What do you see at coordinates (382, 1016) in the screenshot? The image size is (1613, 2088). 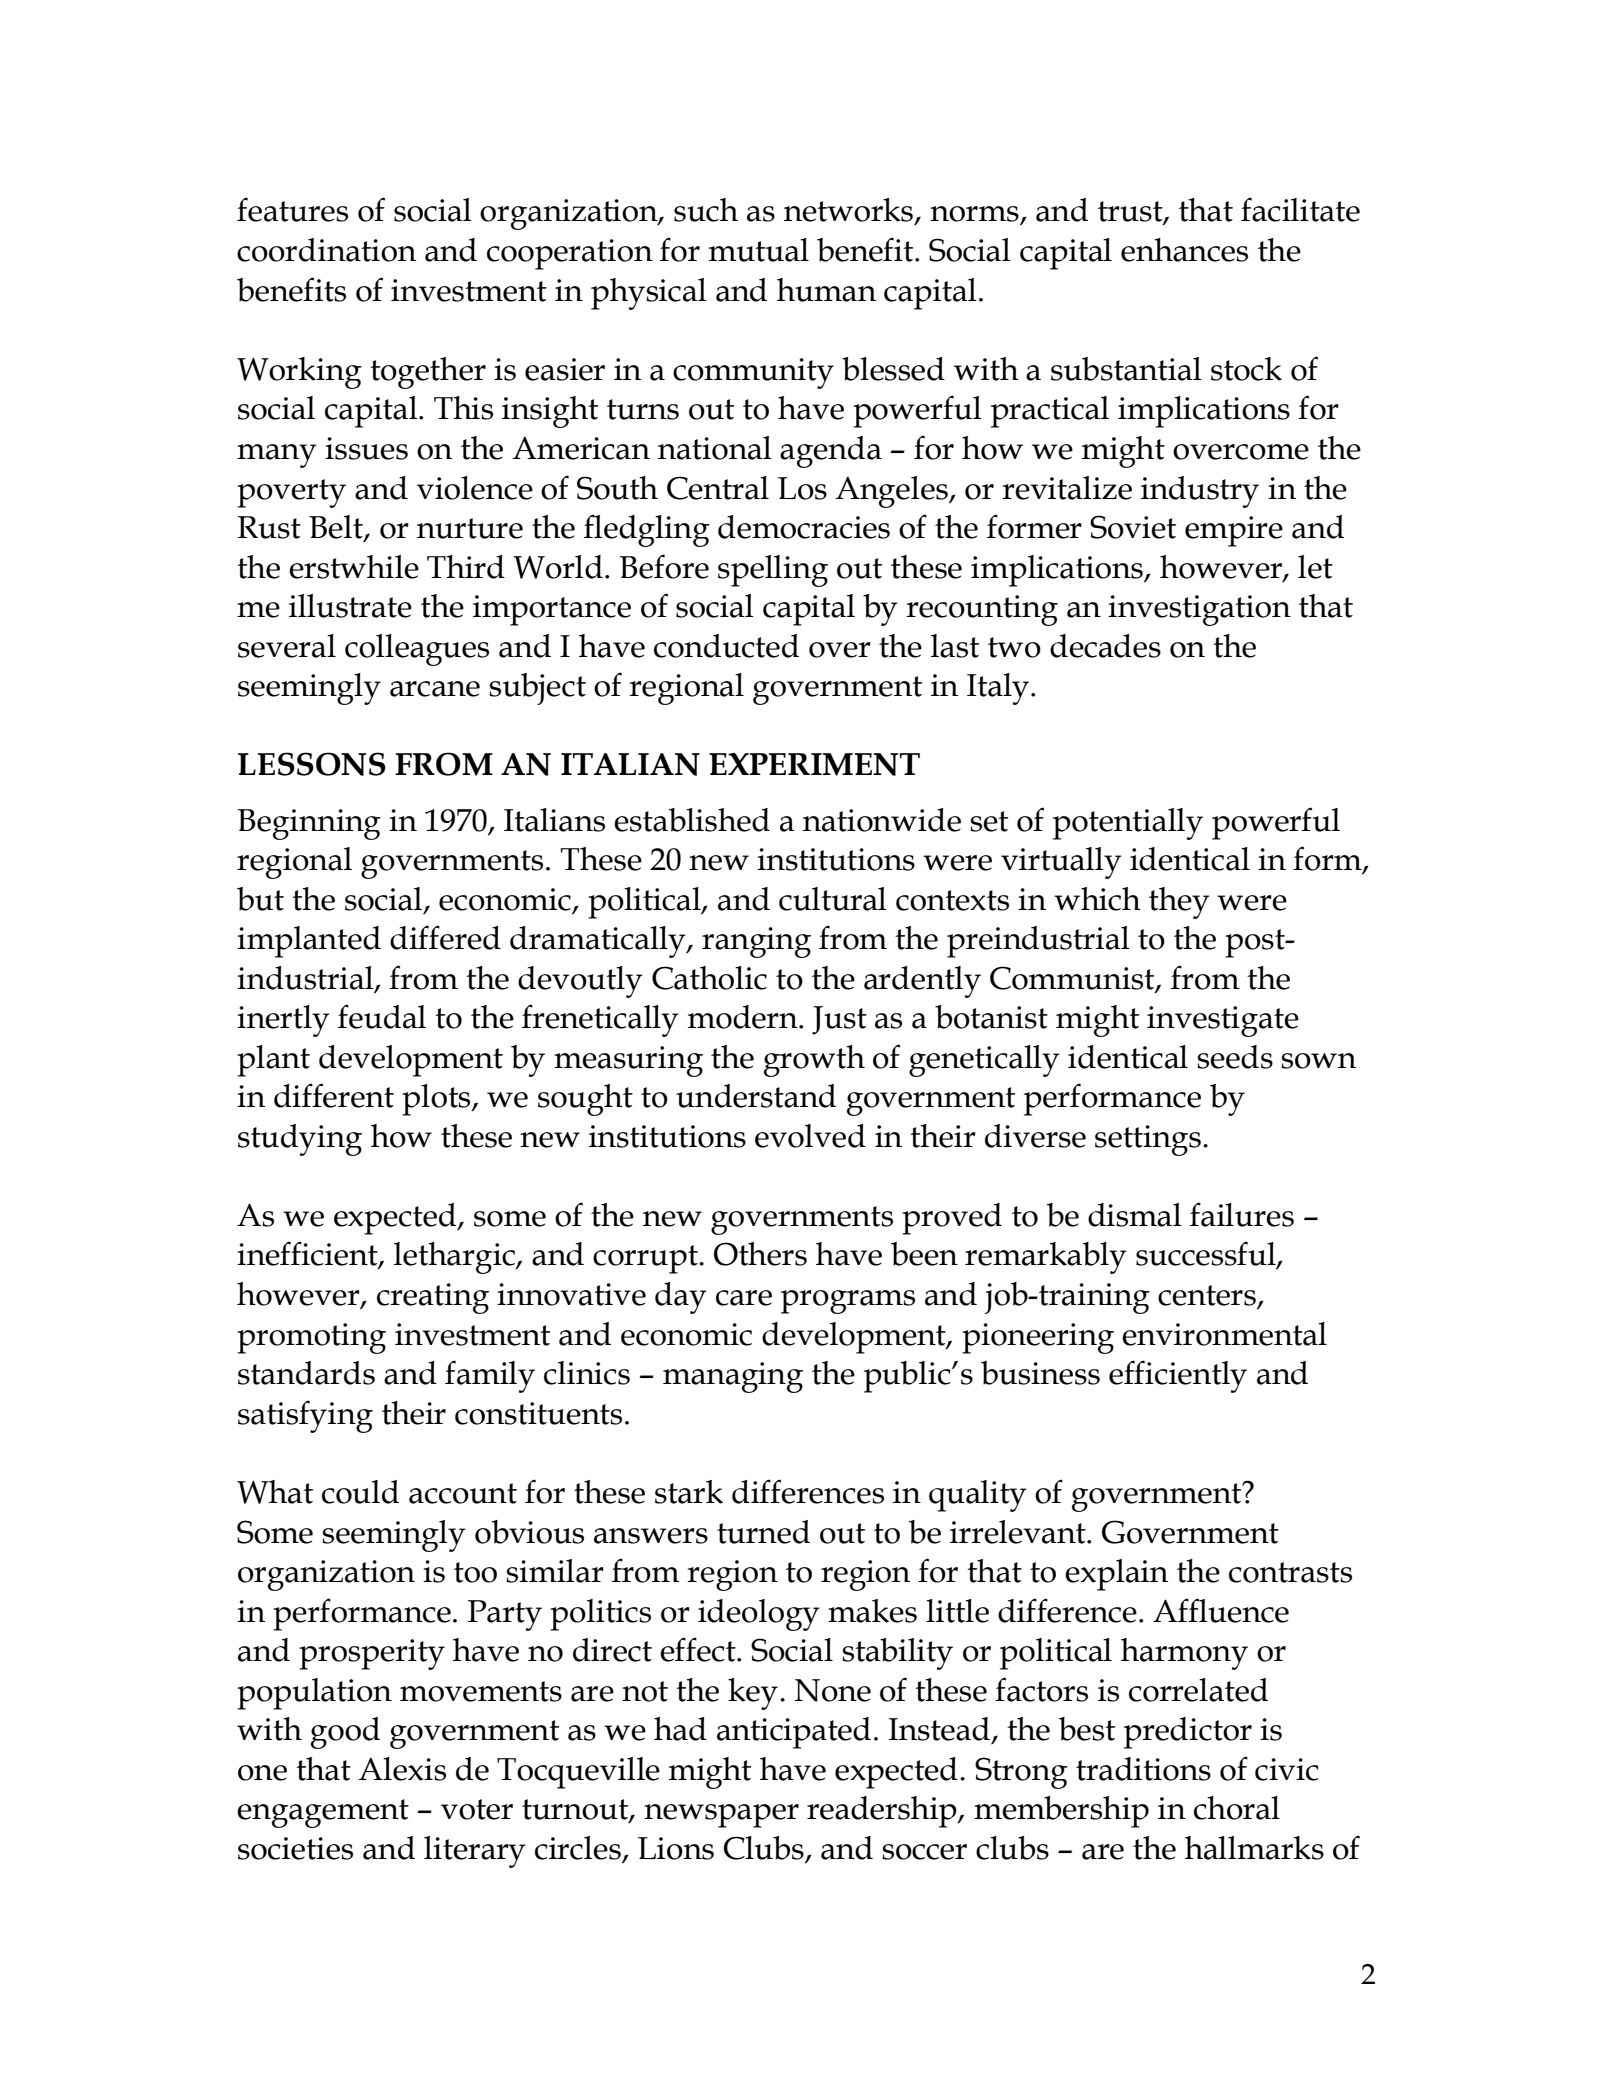 I see `feudal` at bounding box center [382, 1016].
